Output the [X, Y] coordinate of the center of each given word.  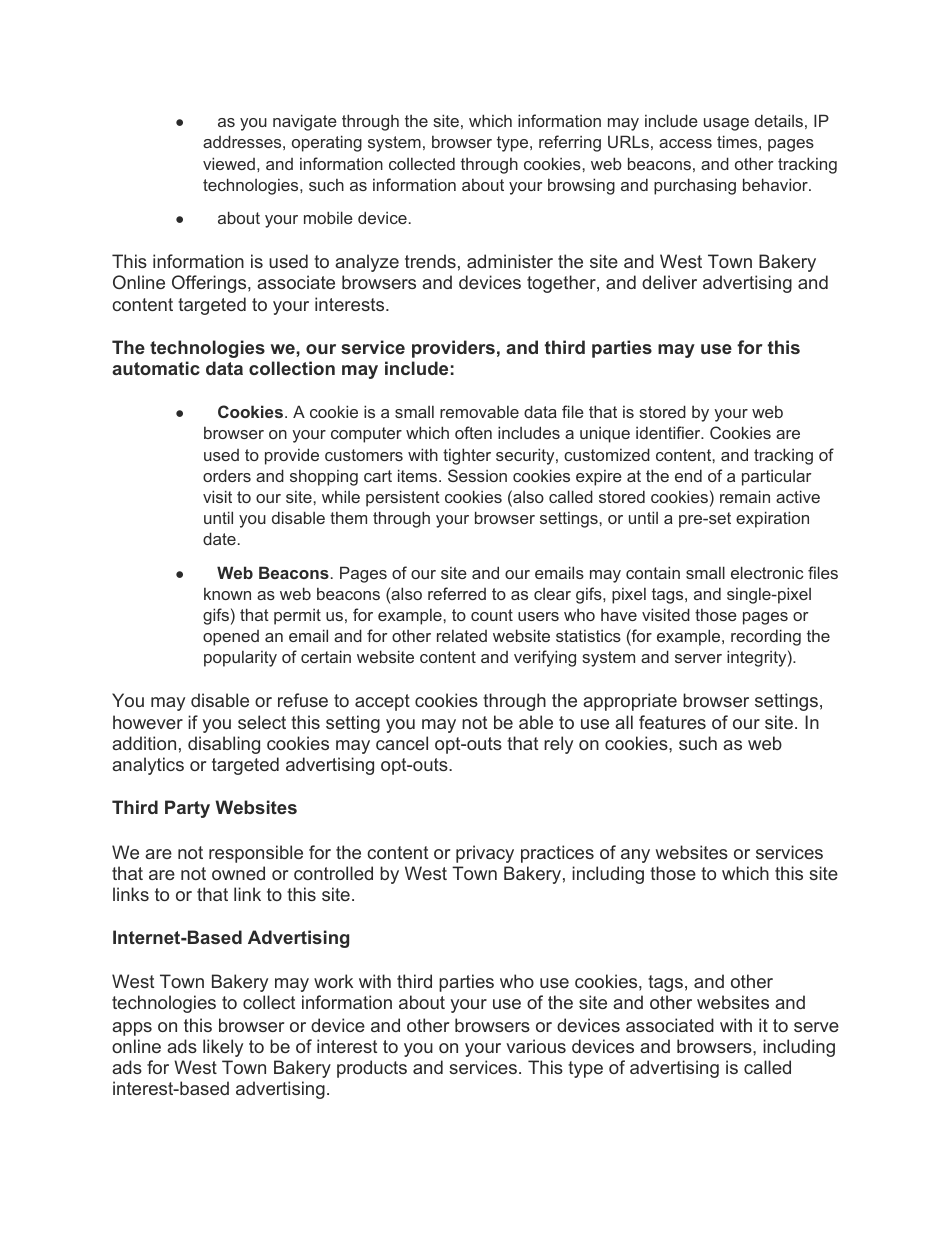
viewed [229, 163]
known [227, 594]
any [635, 856]
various [536, 1046]
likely [223, 1048]
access [685, 143]
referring [570, 143]
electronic [767, 572]
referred [457, 593]
